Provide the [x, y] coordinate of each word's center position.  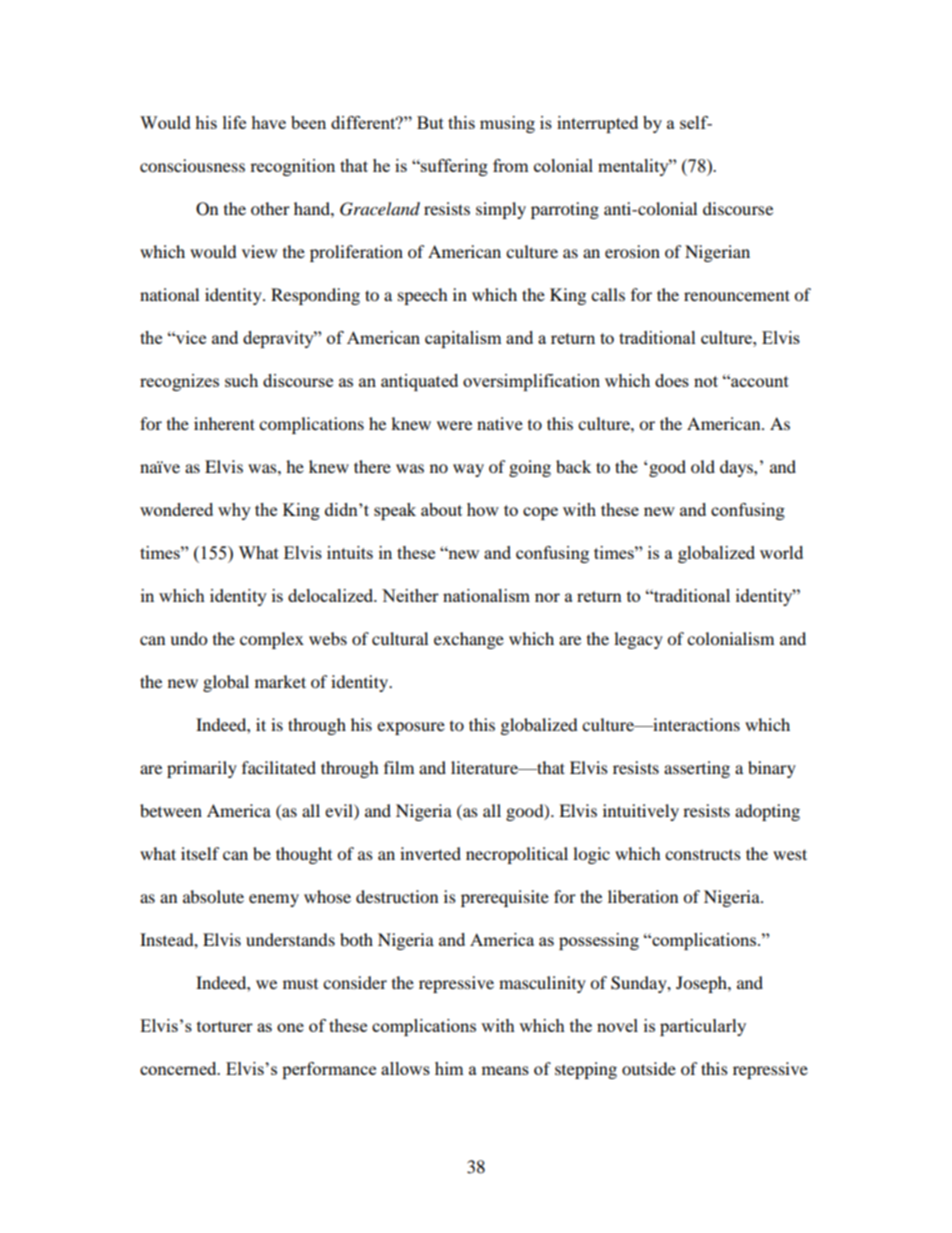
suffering [453, 167]
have [268, 122]
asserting [697, 769]
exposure [411, 728]
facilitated [279, 767]
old [703, 466]
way [468, 470]
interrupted [597, 124]
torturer [225, 1026]
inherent [224, 423]
